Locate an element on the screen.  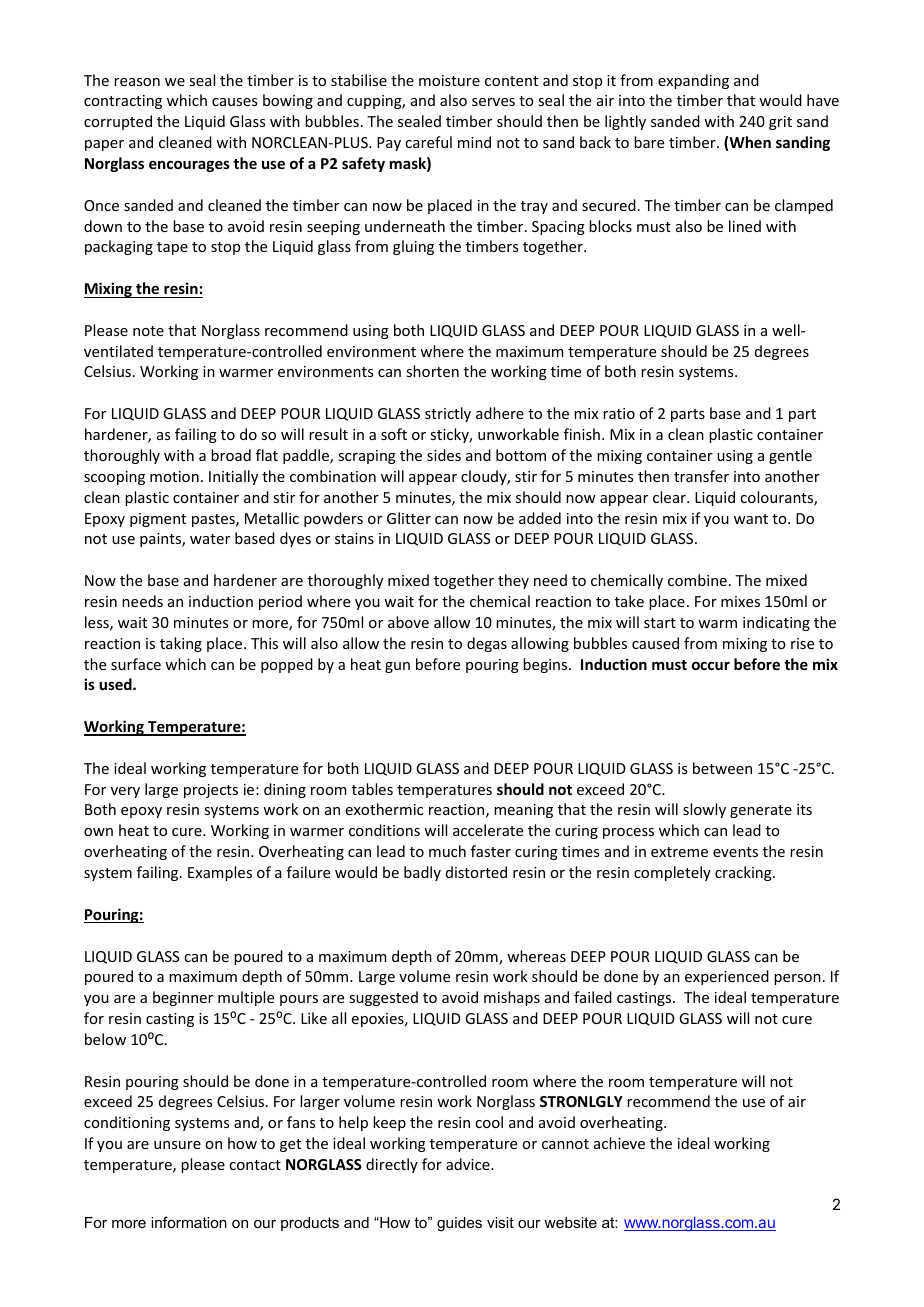
achieve is located at coordinates (619, 1143).
